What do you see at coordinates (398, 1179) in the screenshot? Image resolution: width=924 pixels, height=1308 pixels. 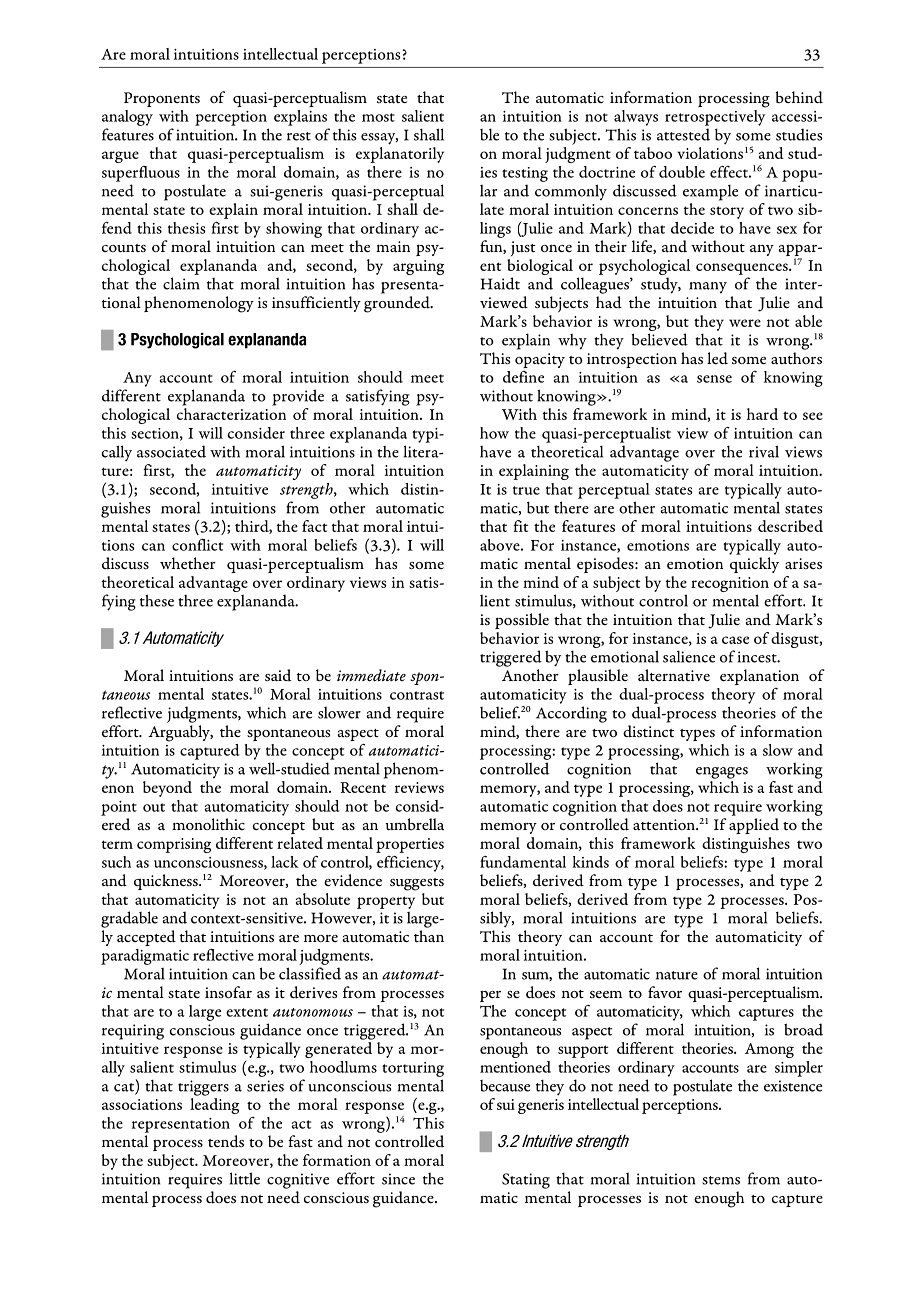 I see `since` at bounding box center [398, 1179].
